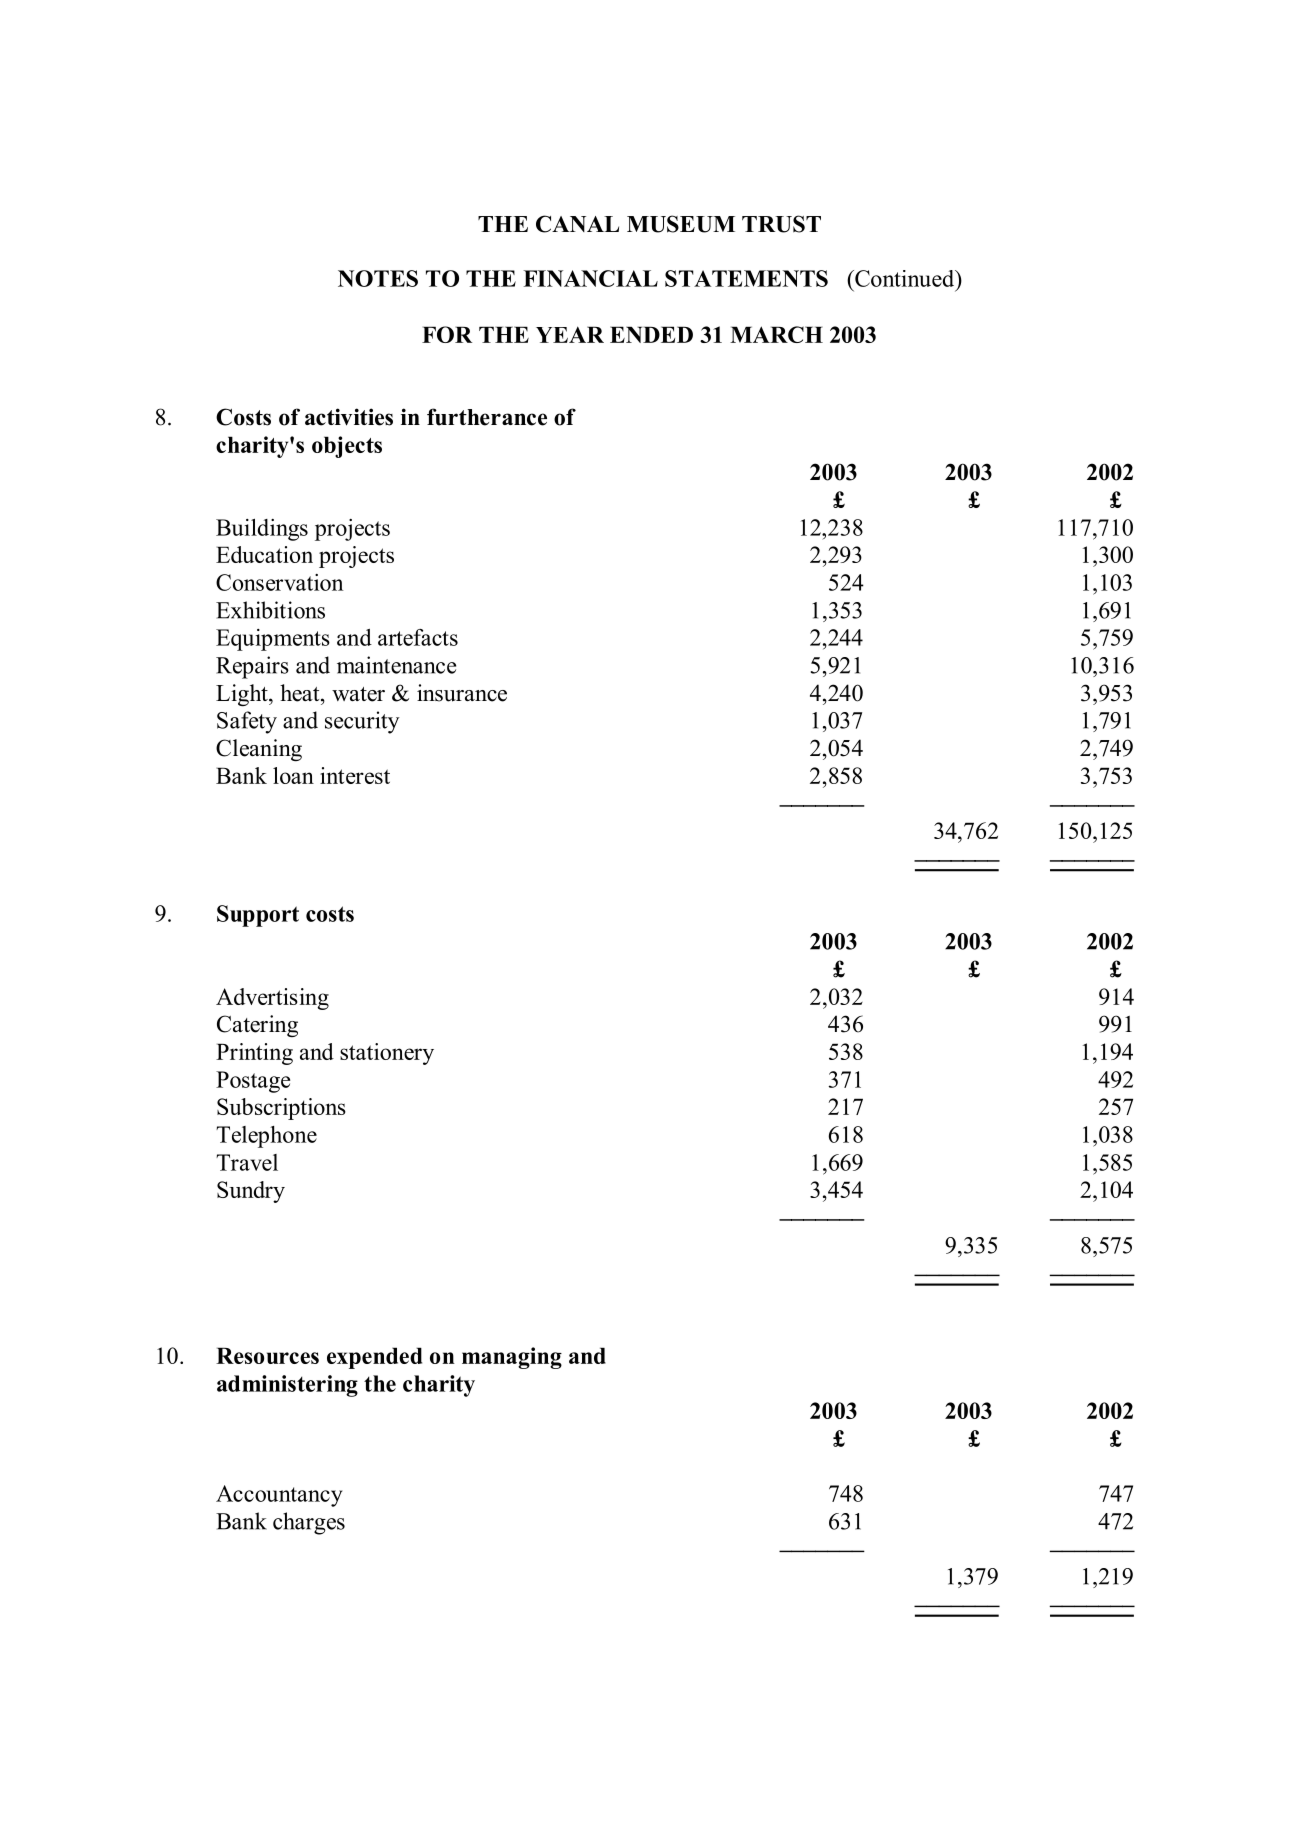  Describe the element at coordinates (281, 1109) in the screenshot. I see `Subscriptions` at that location.
